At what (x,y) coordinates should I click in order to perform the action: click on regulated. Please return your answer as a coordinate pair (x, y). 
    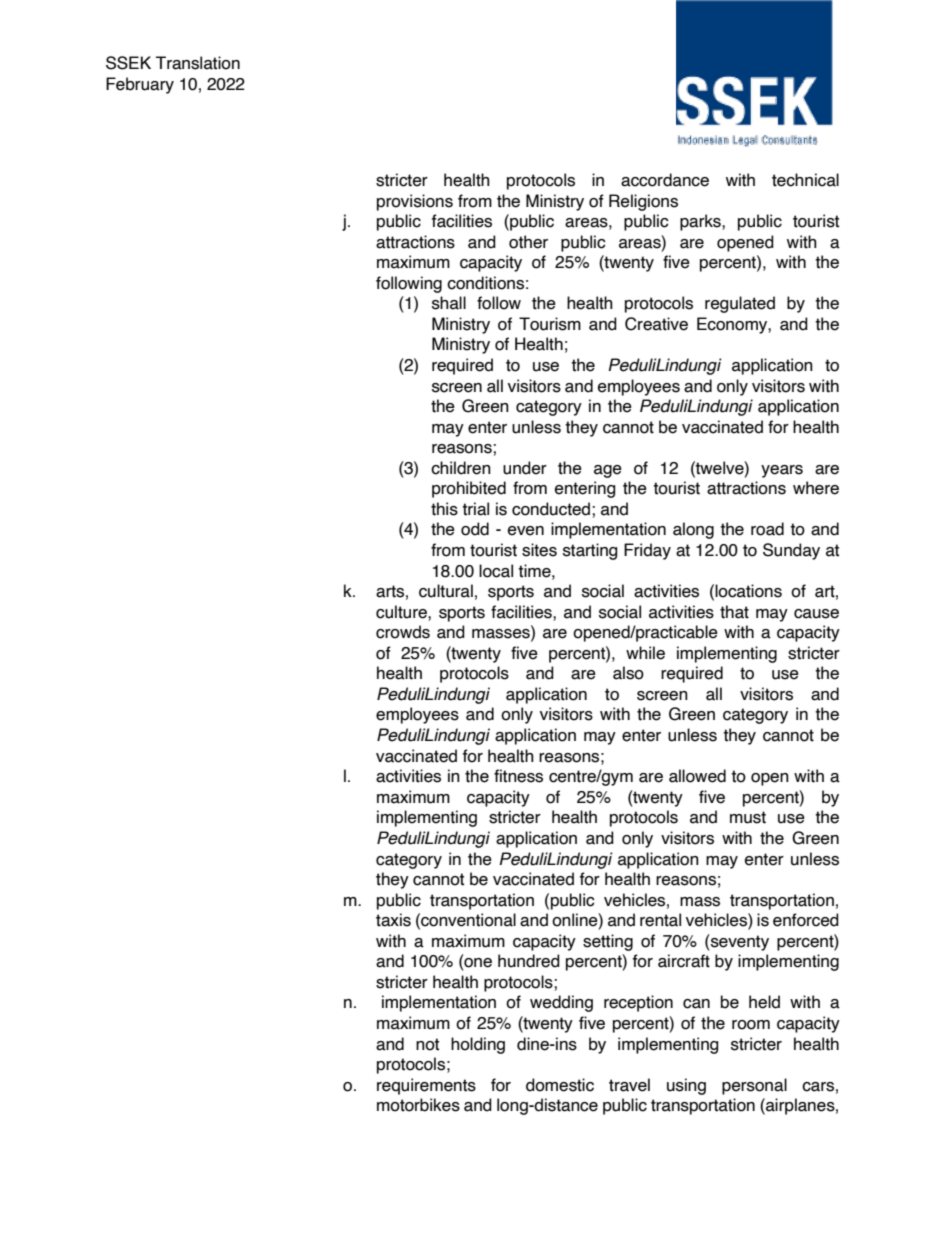
    Looking at the image, I should click on (740, 304).
